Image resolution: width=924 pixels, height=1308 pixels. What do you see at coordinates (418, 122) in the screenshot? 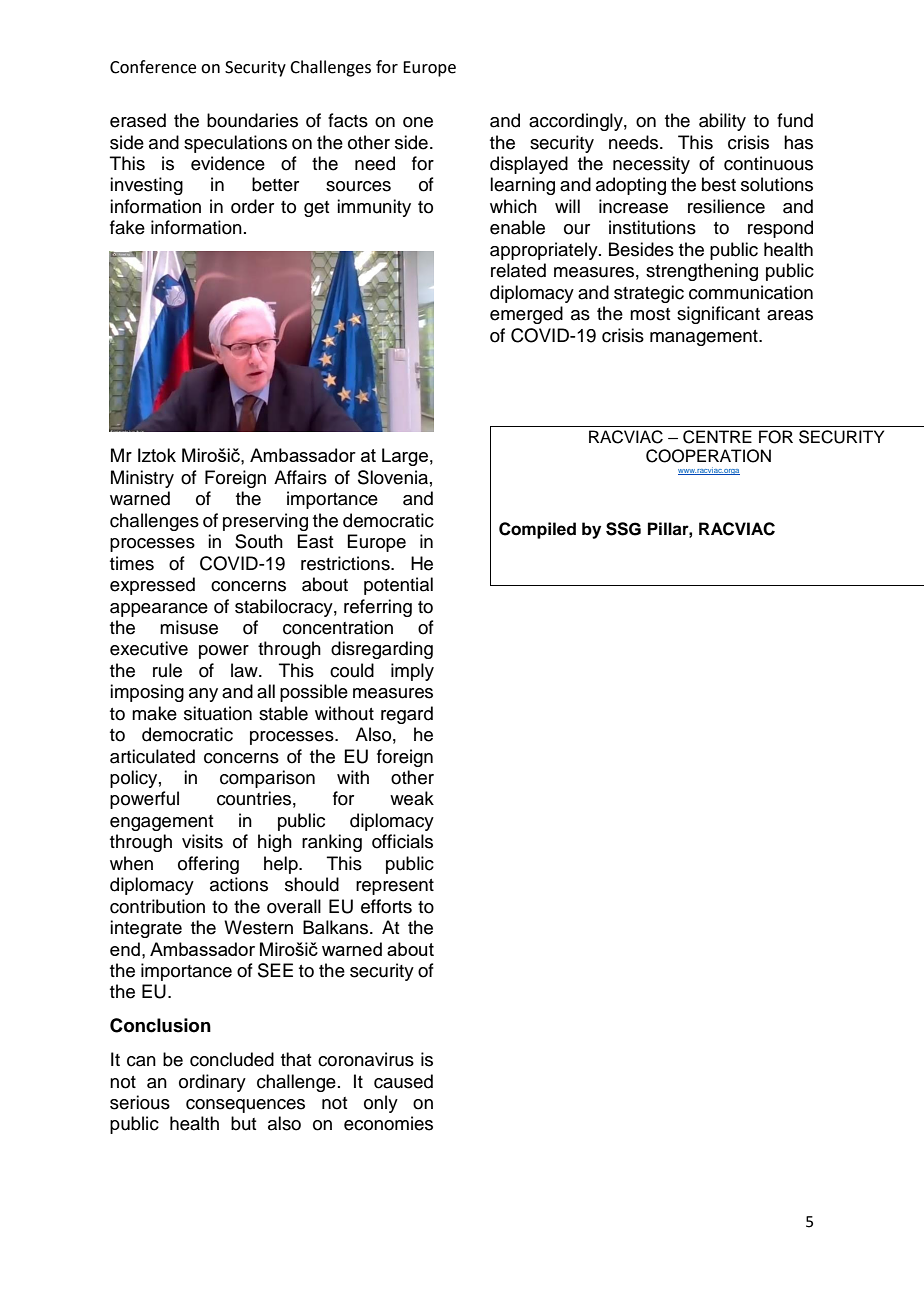
I see `one` at bounding box center [418, 122].
